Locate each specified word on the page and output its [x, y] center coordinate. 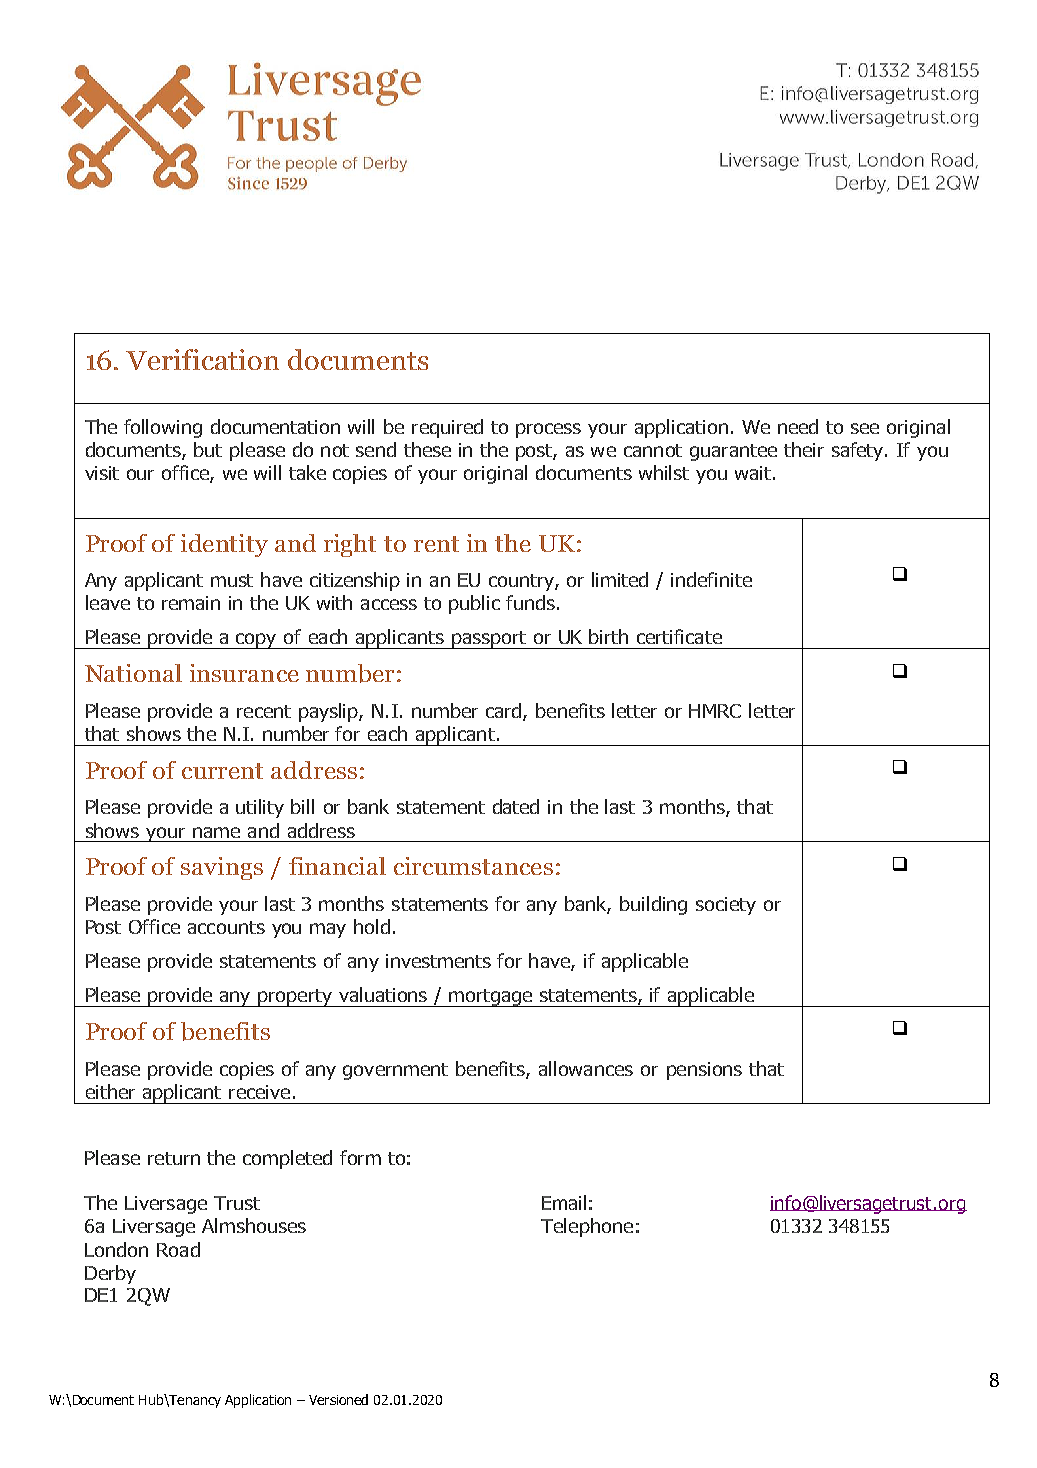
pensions [704, 1071]
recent [264, 711]
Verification [202, 359]
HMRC [715, 711]
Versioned [338, 1399]
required [447, 428]
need [798, 426]
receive [259, 1092]
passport [489, 640]
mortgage [491, 998]
